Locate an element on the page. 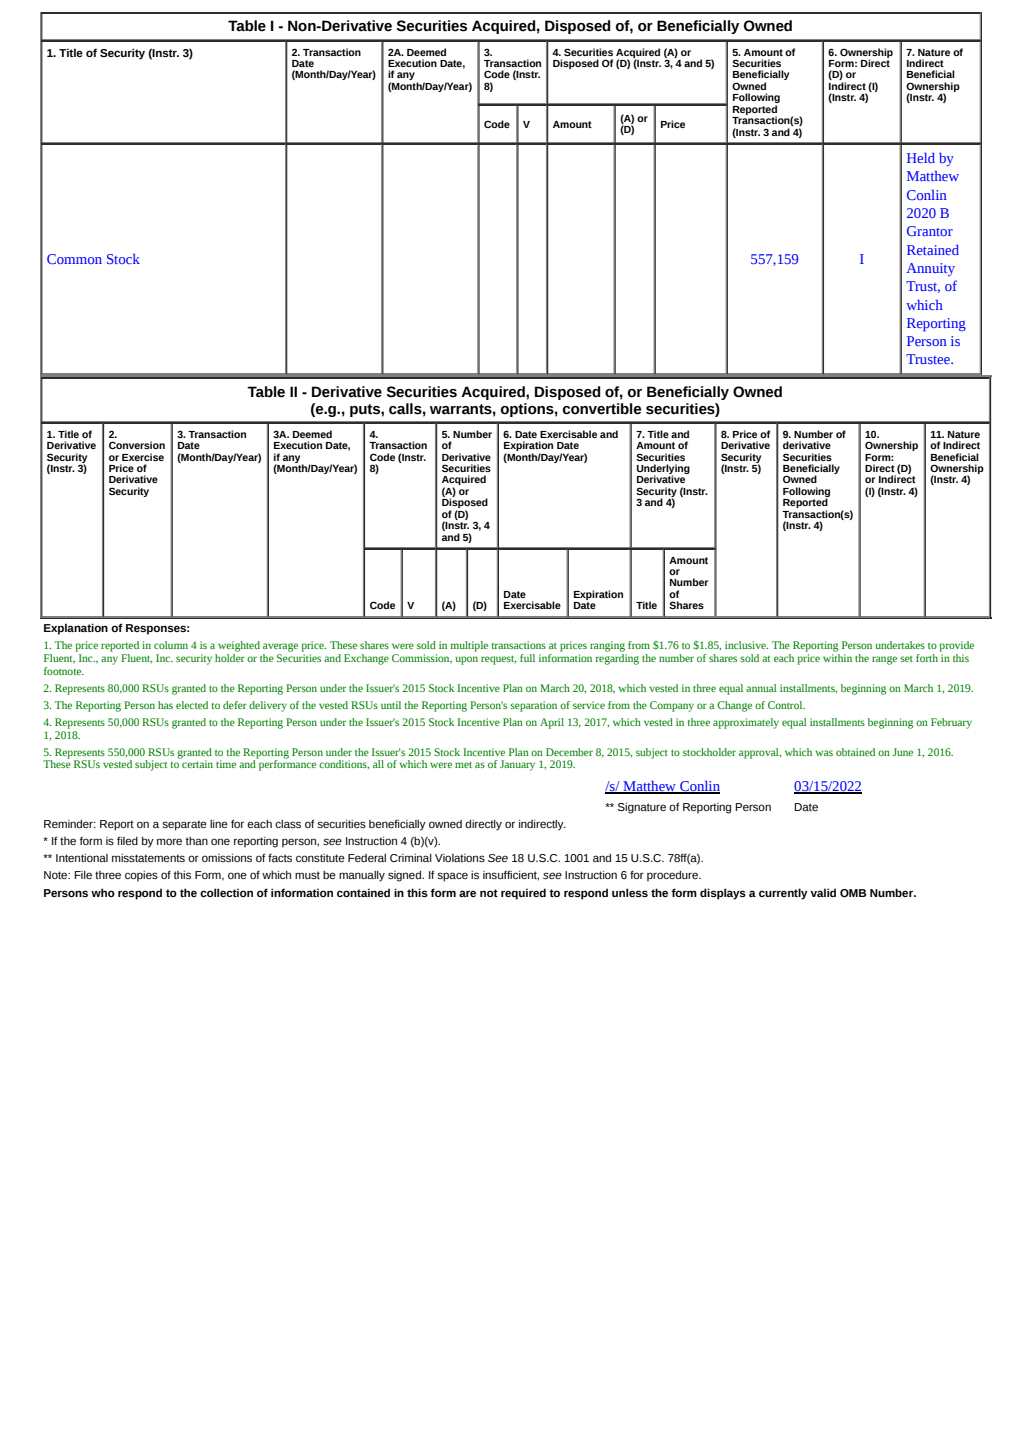  elected is located at coordinates (192, 705).
